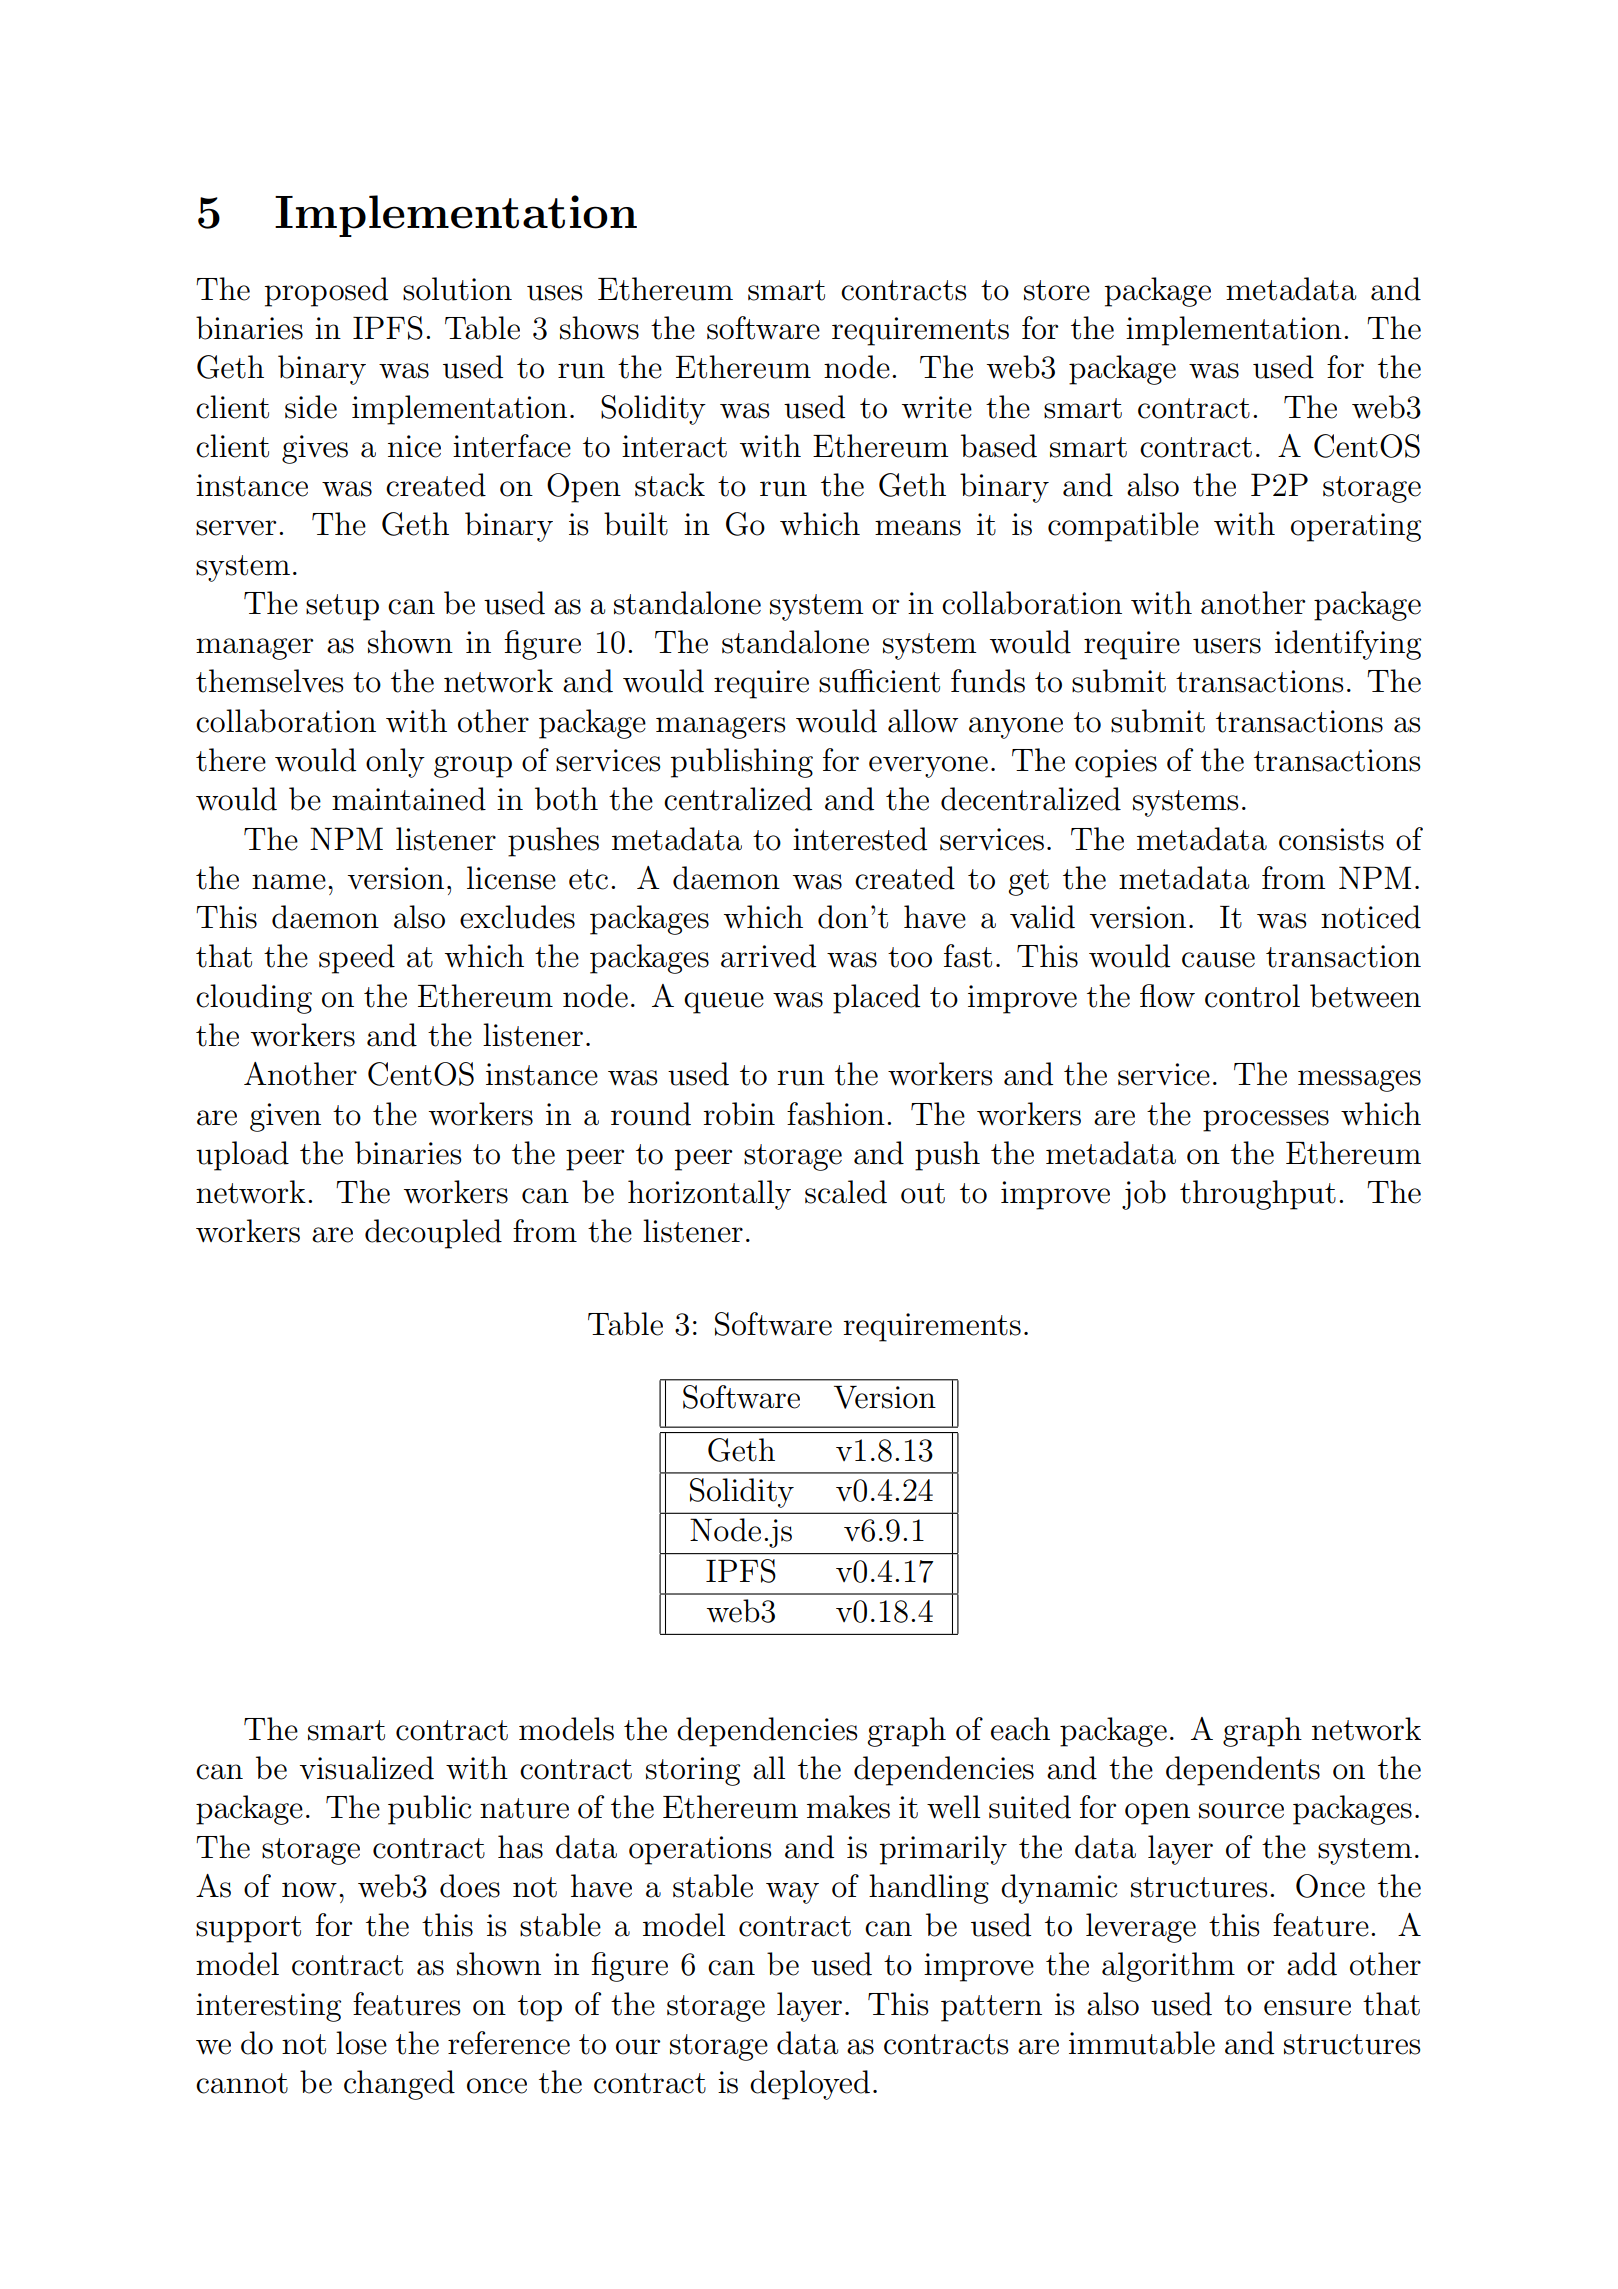 The width and height of the document is (1618, 2289). Describe the element at coordinates (810, 2085) in the document. I see `deployed` at that location.
